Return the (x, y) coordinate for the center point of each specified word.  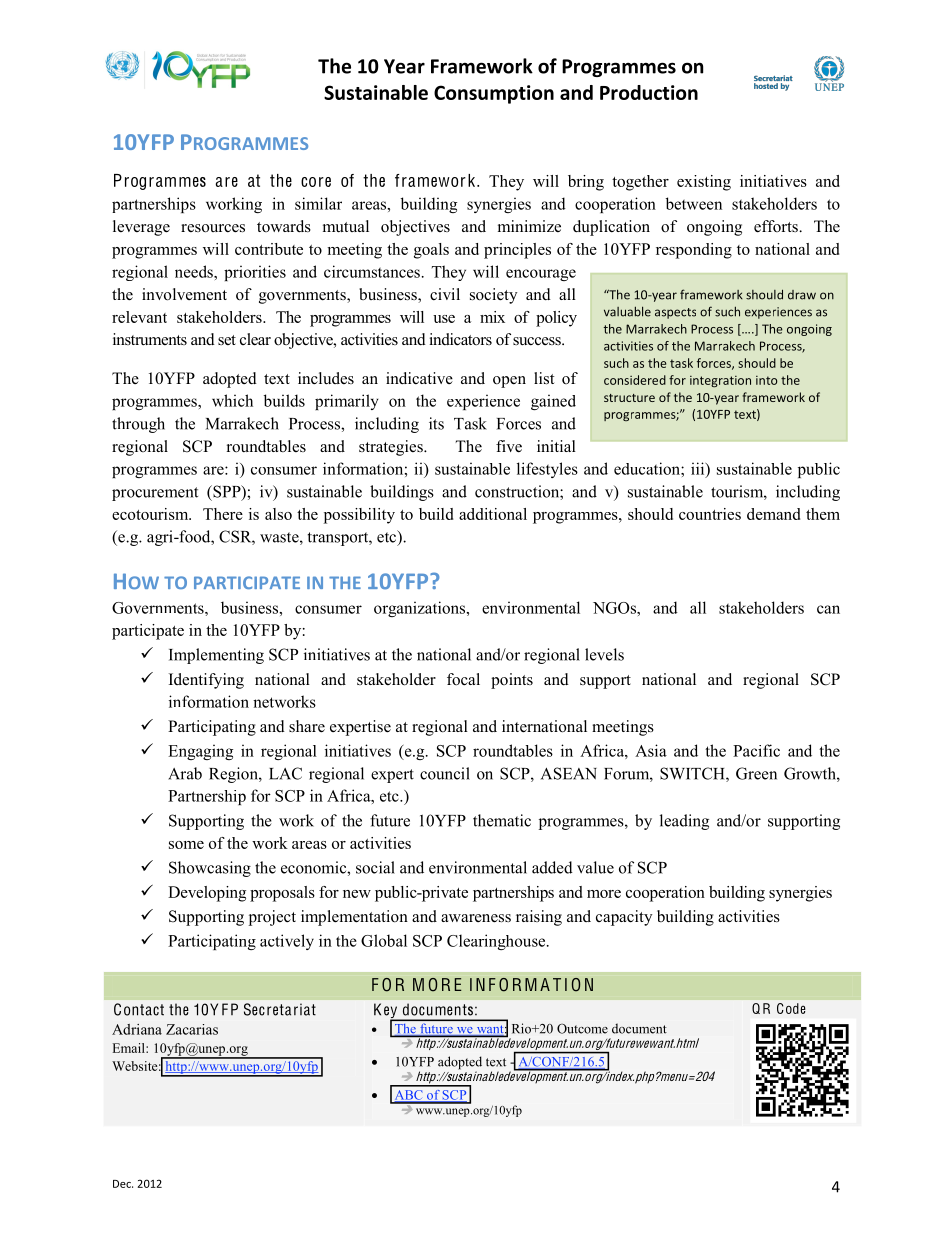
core (316, 182)
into (767, 380)
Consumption (494, 94)
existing (704, 183)
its (436, 423)
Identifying (206, 681)
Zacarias (192, 1029)
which (232, 400)
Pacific (756, 750)
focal (463, 679)
